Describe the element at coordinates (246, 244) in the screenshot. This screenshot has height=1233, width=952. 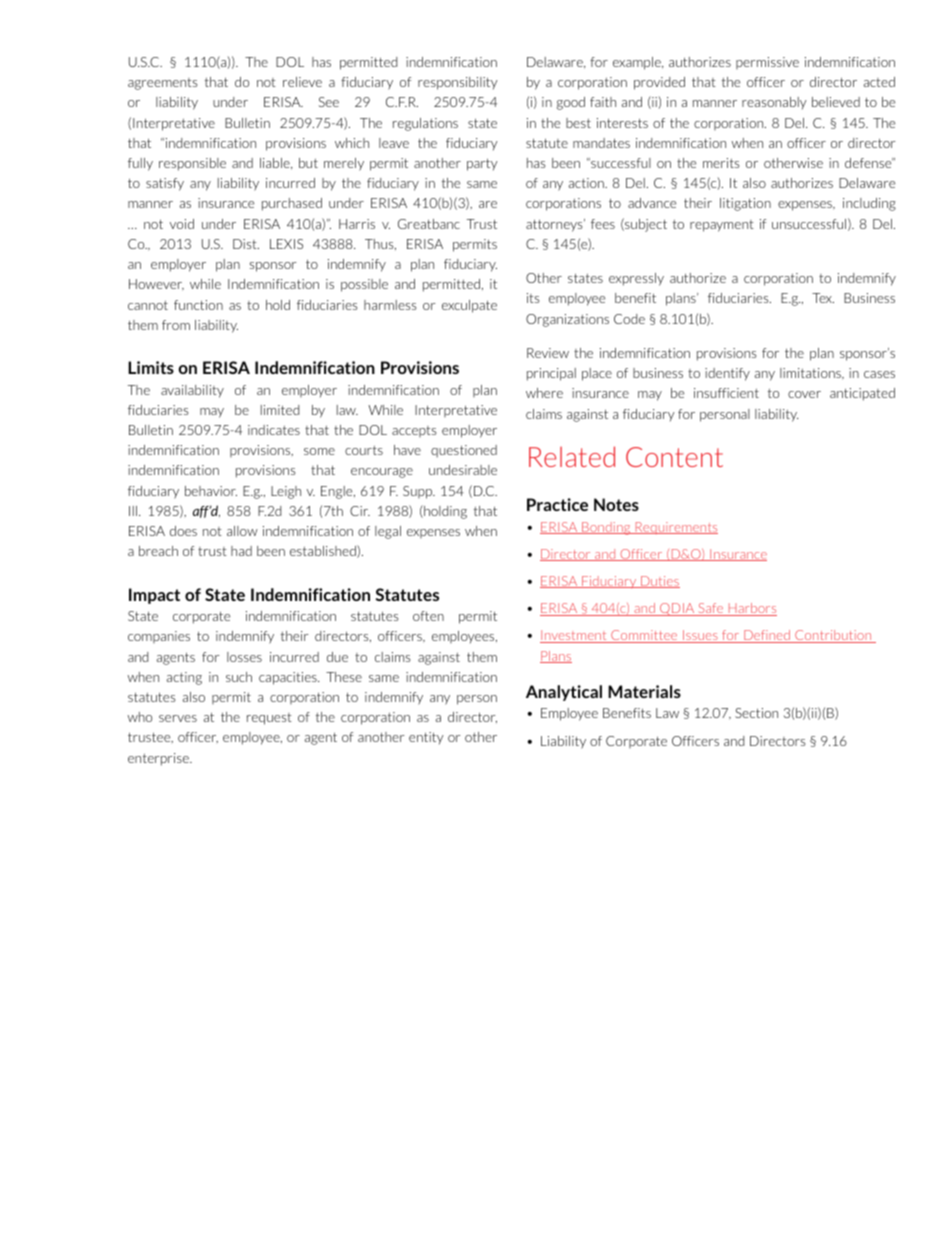
I see `Dist` at that location.
